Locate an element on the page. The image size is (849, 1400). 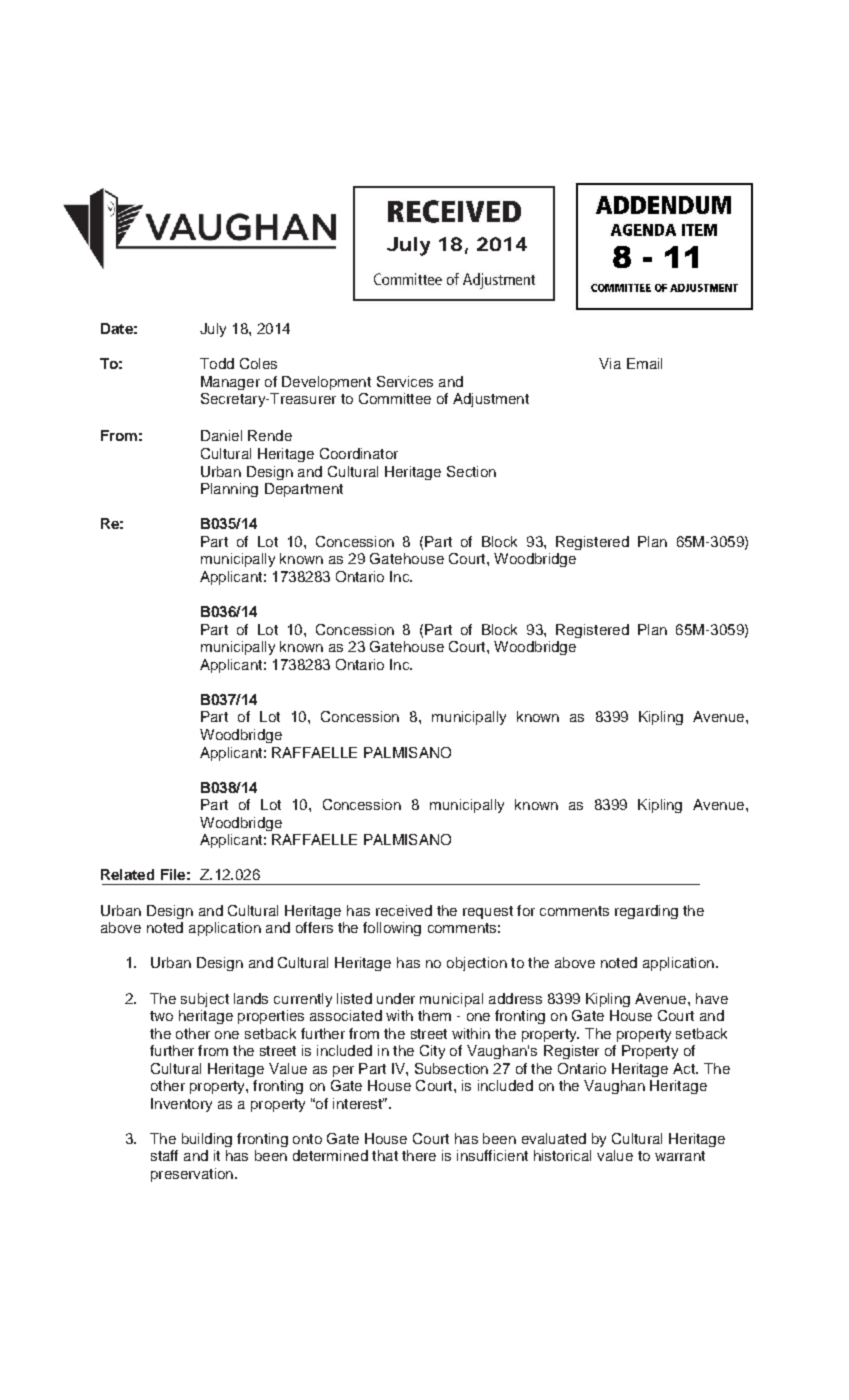
received is located at coordinates (404, 910).
